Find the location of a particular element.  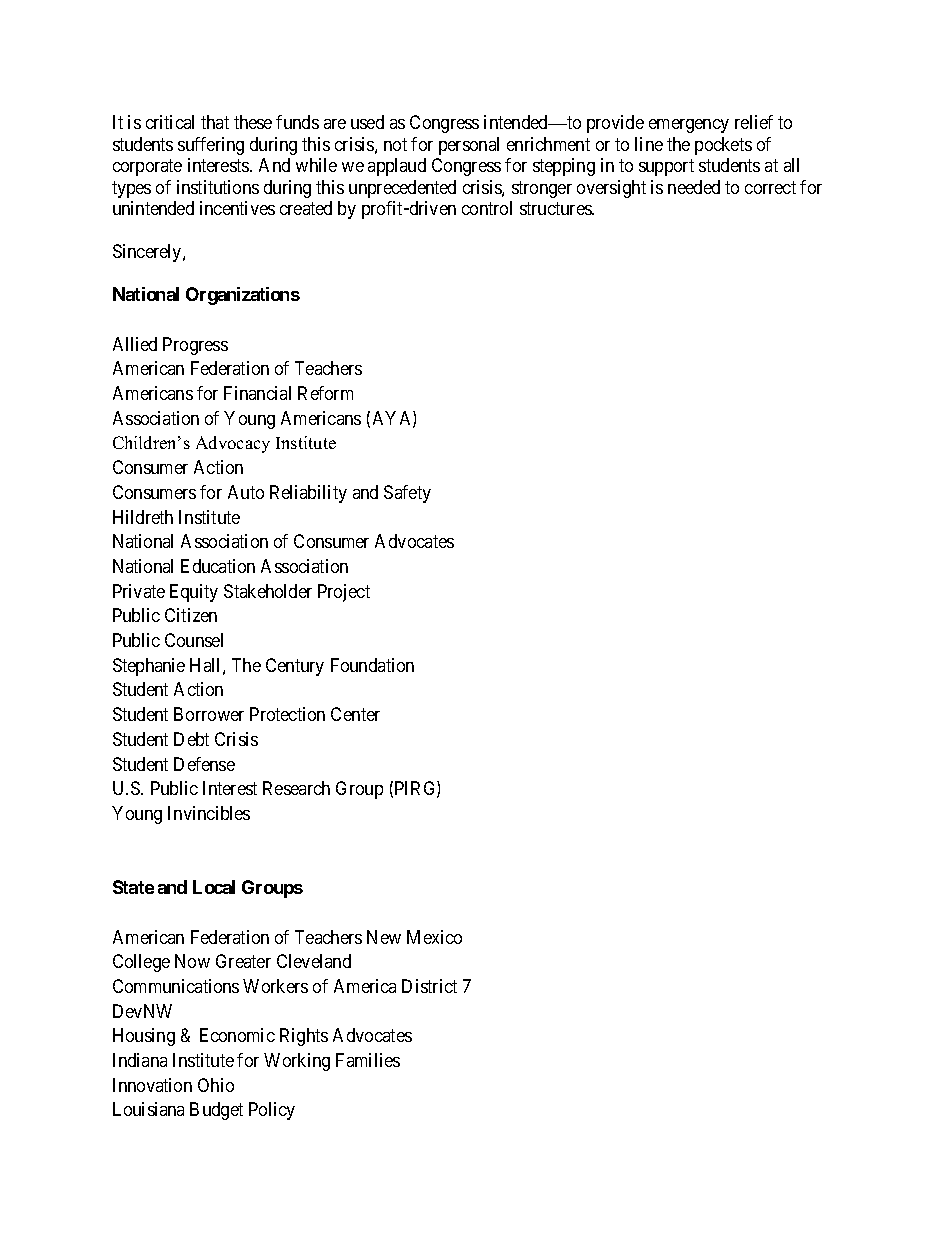

Reform is located at coordinates (325, 393).
